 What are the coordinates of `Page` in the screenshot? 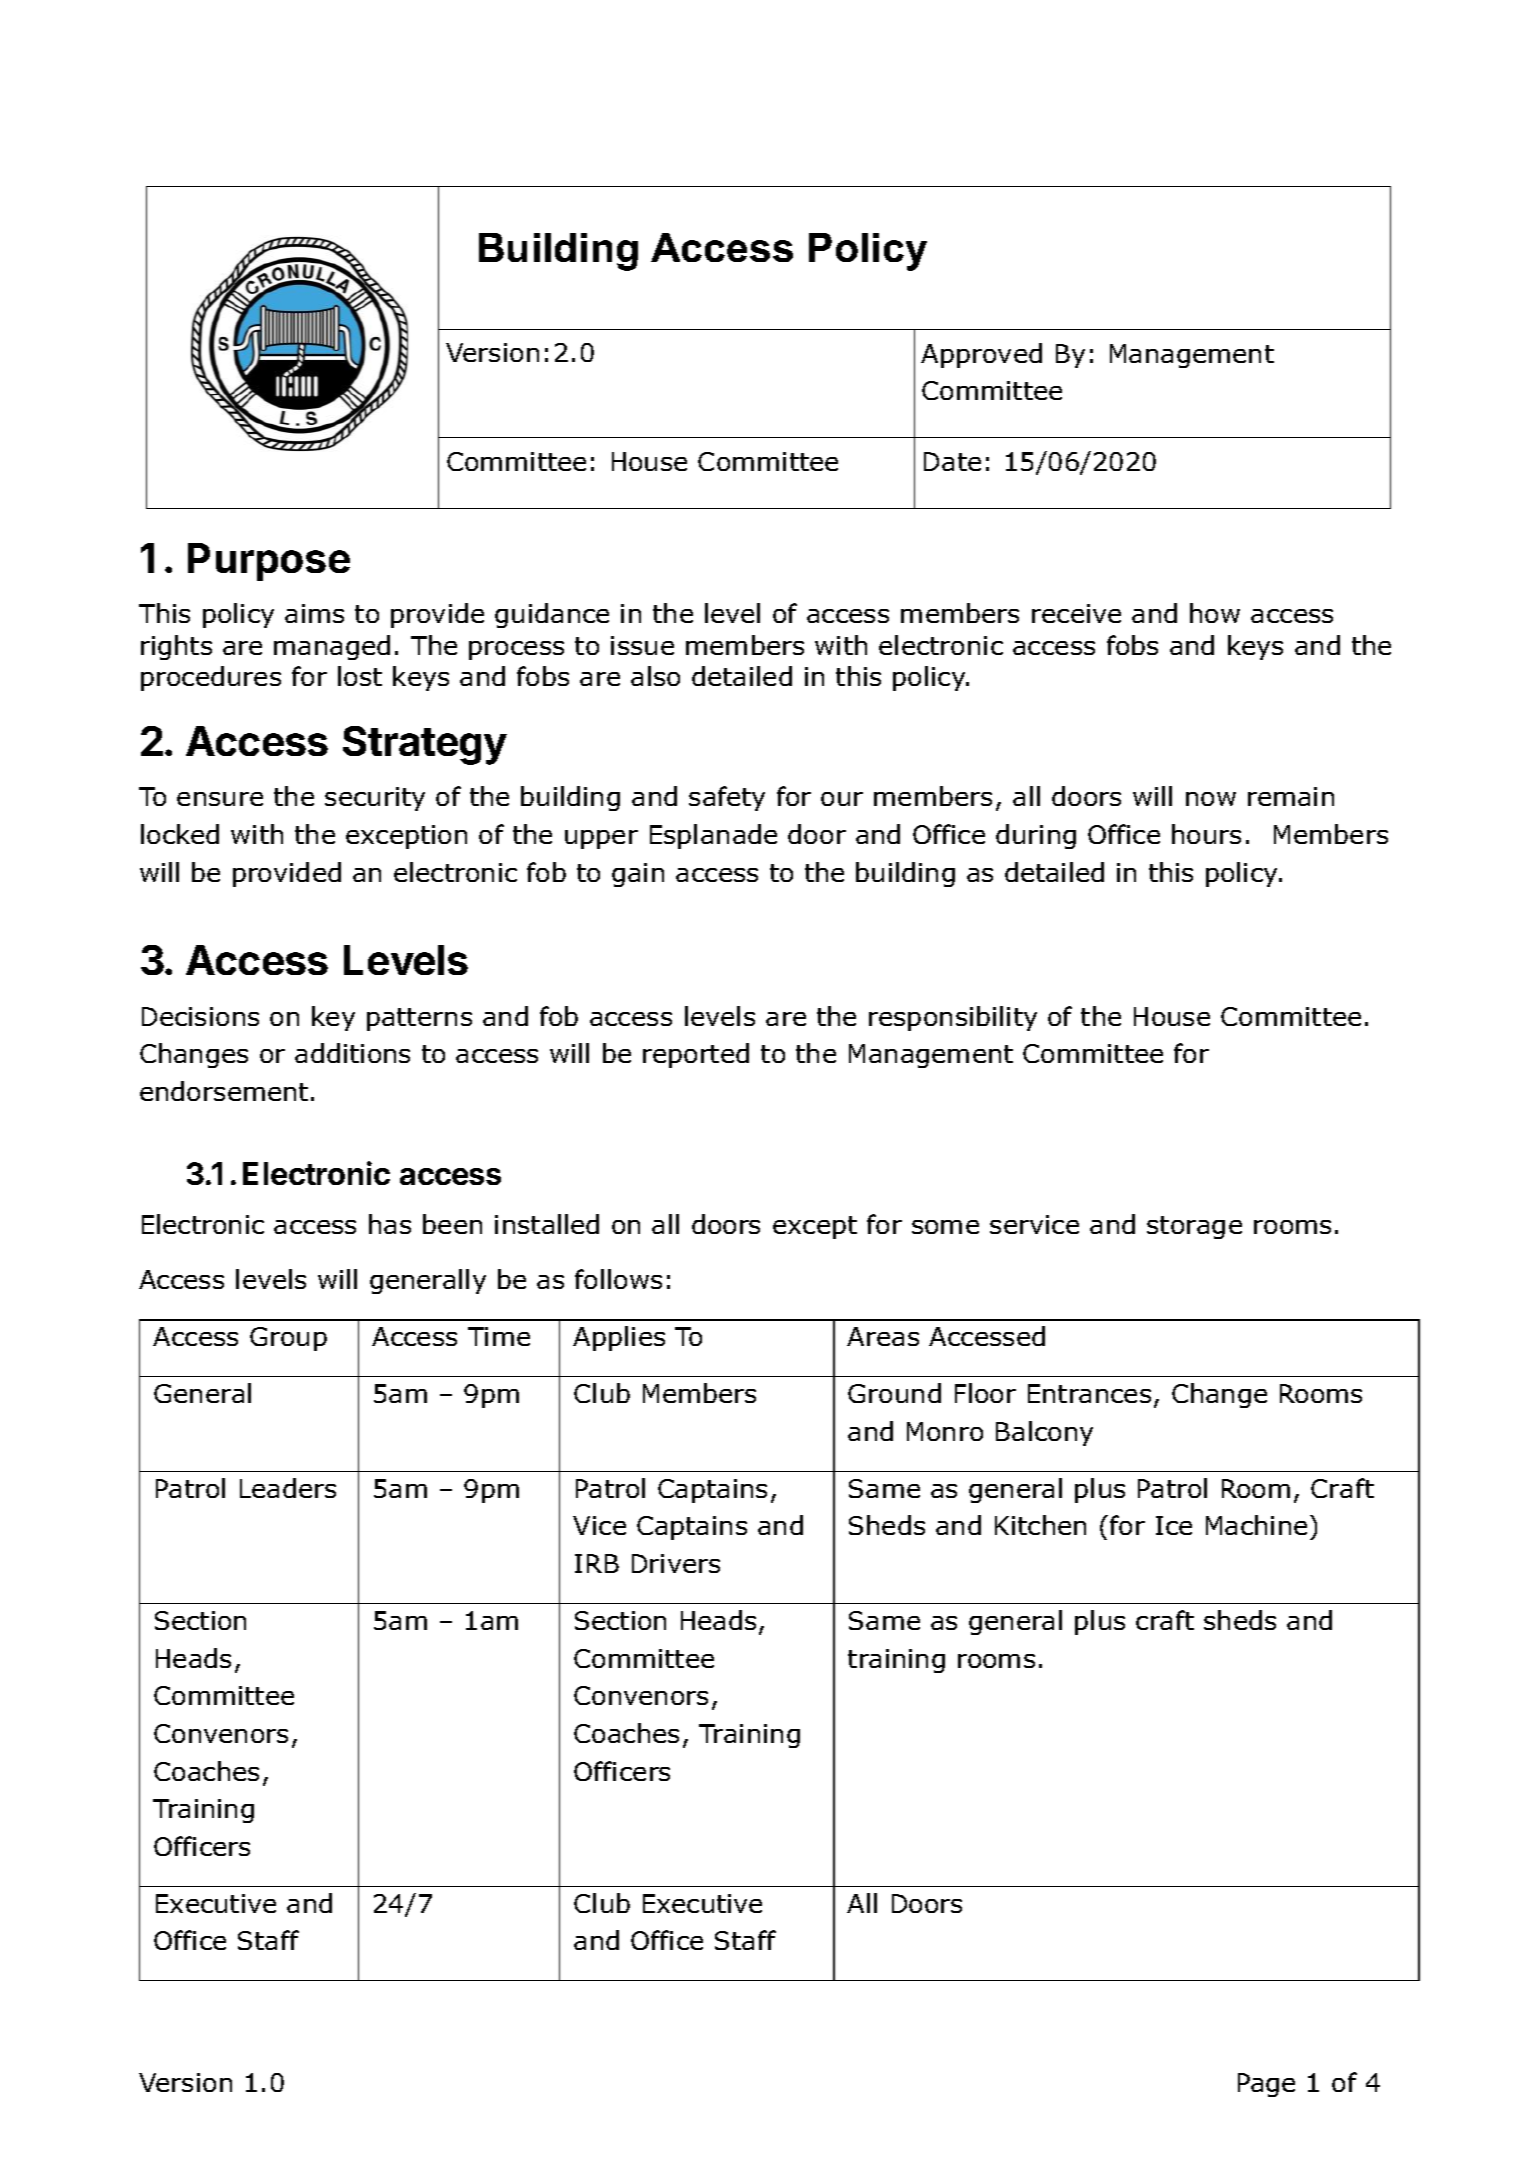 It's located at (1266, 2085).
